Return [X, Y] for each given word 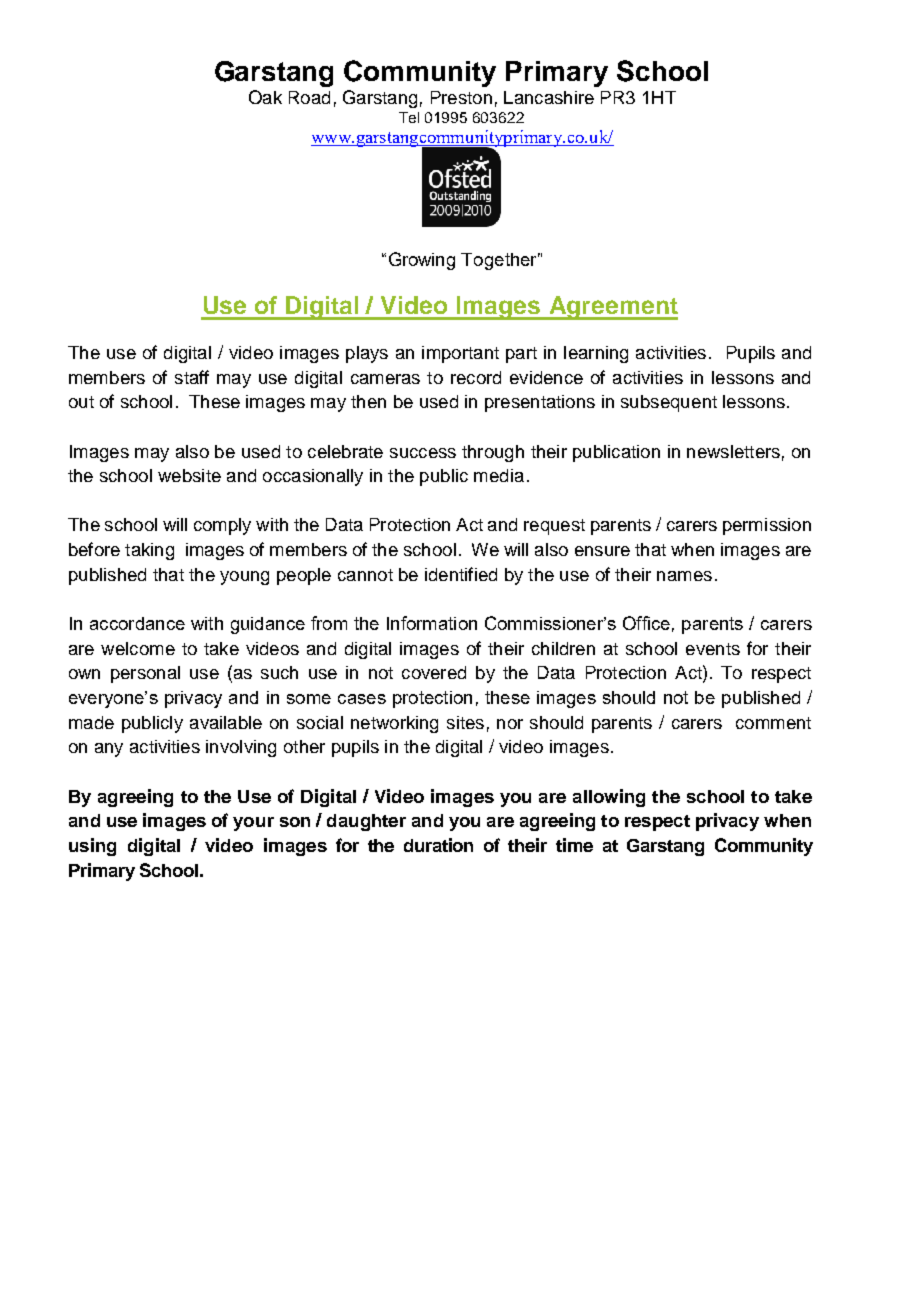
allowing [609, 798]
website [189, 475]
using [92, 847]
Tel [409, 117]
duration [438, 845]
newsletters [733, 451]
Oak [265, 97]
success [423, 453]
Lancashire [549, 97]
